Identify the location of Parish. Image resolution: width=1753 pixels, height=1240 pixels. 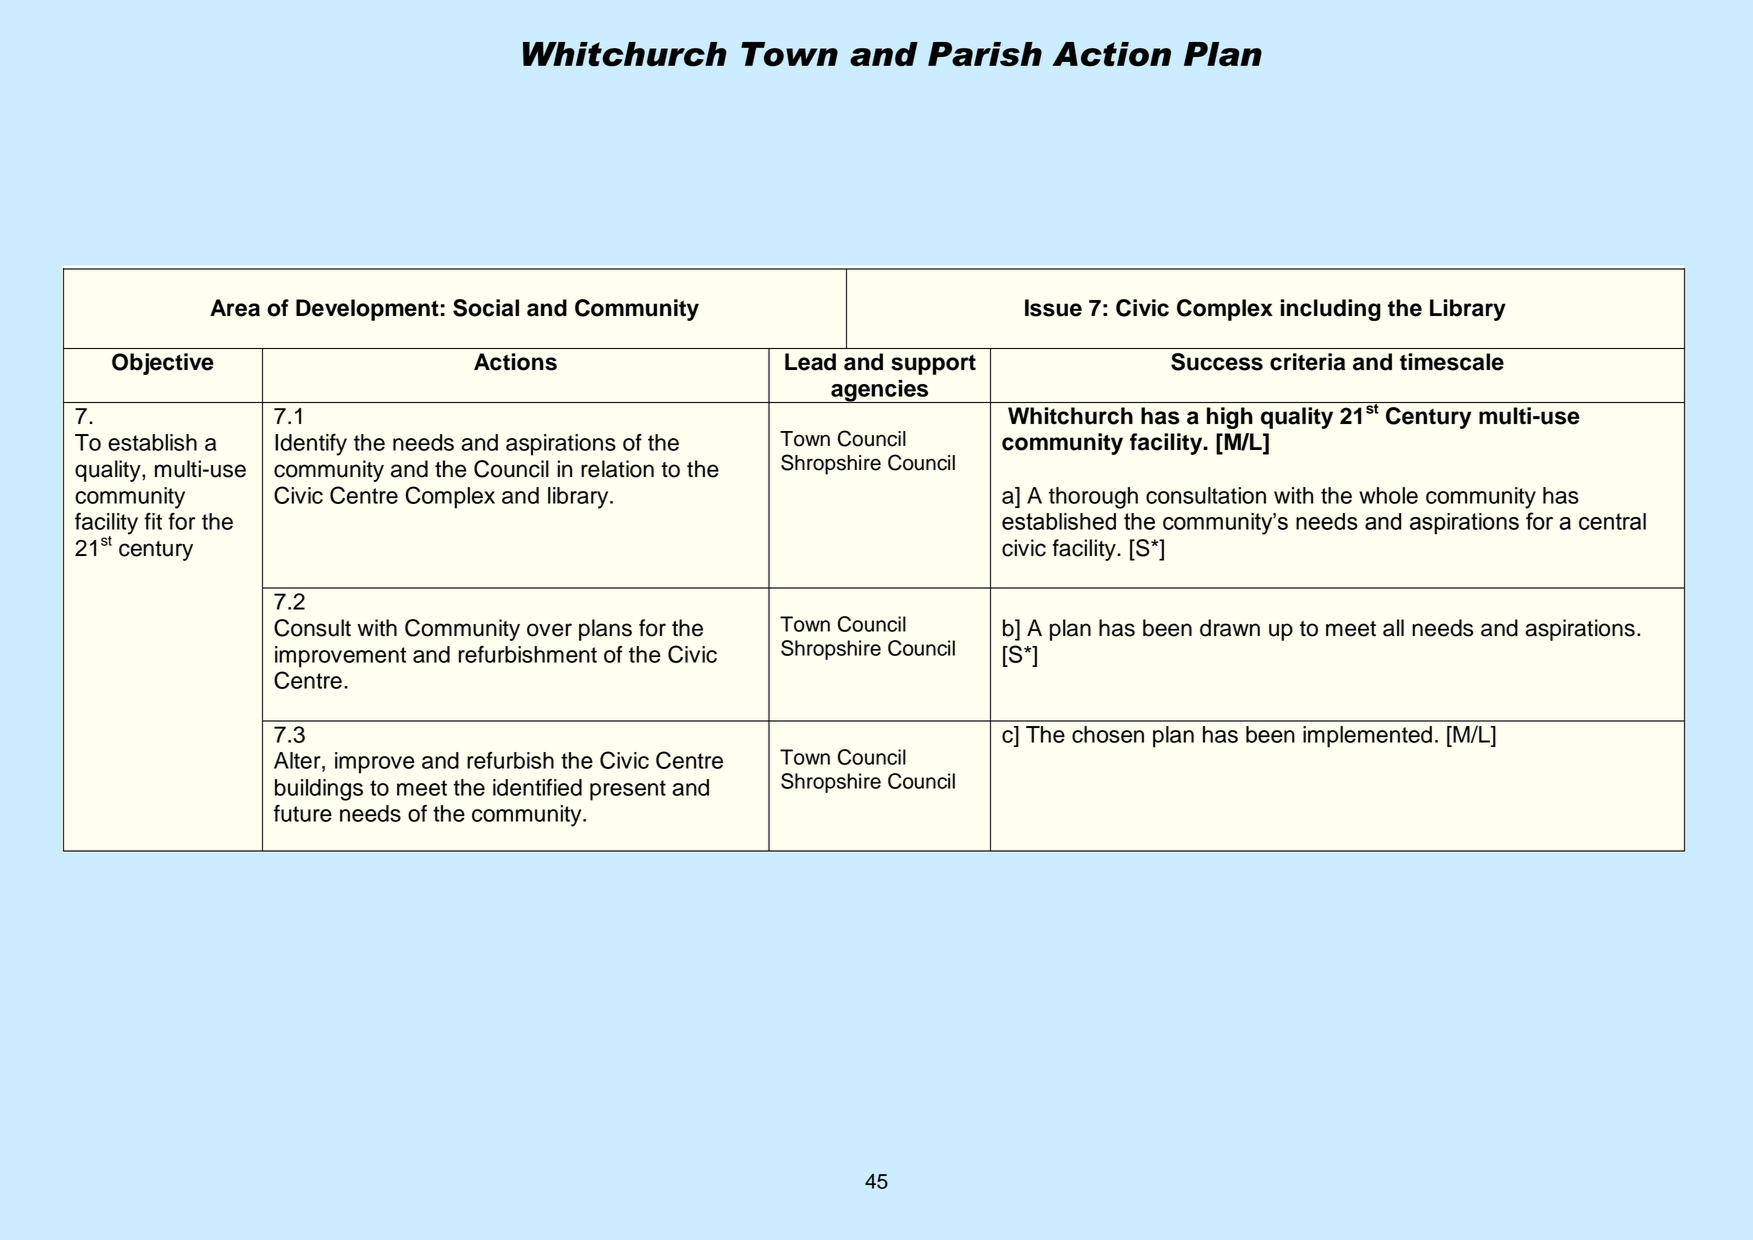
(985, 54).
